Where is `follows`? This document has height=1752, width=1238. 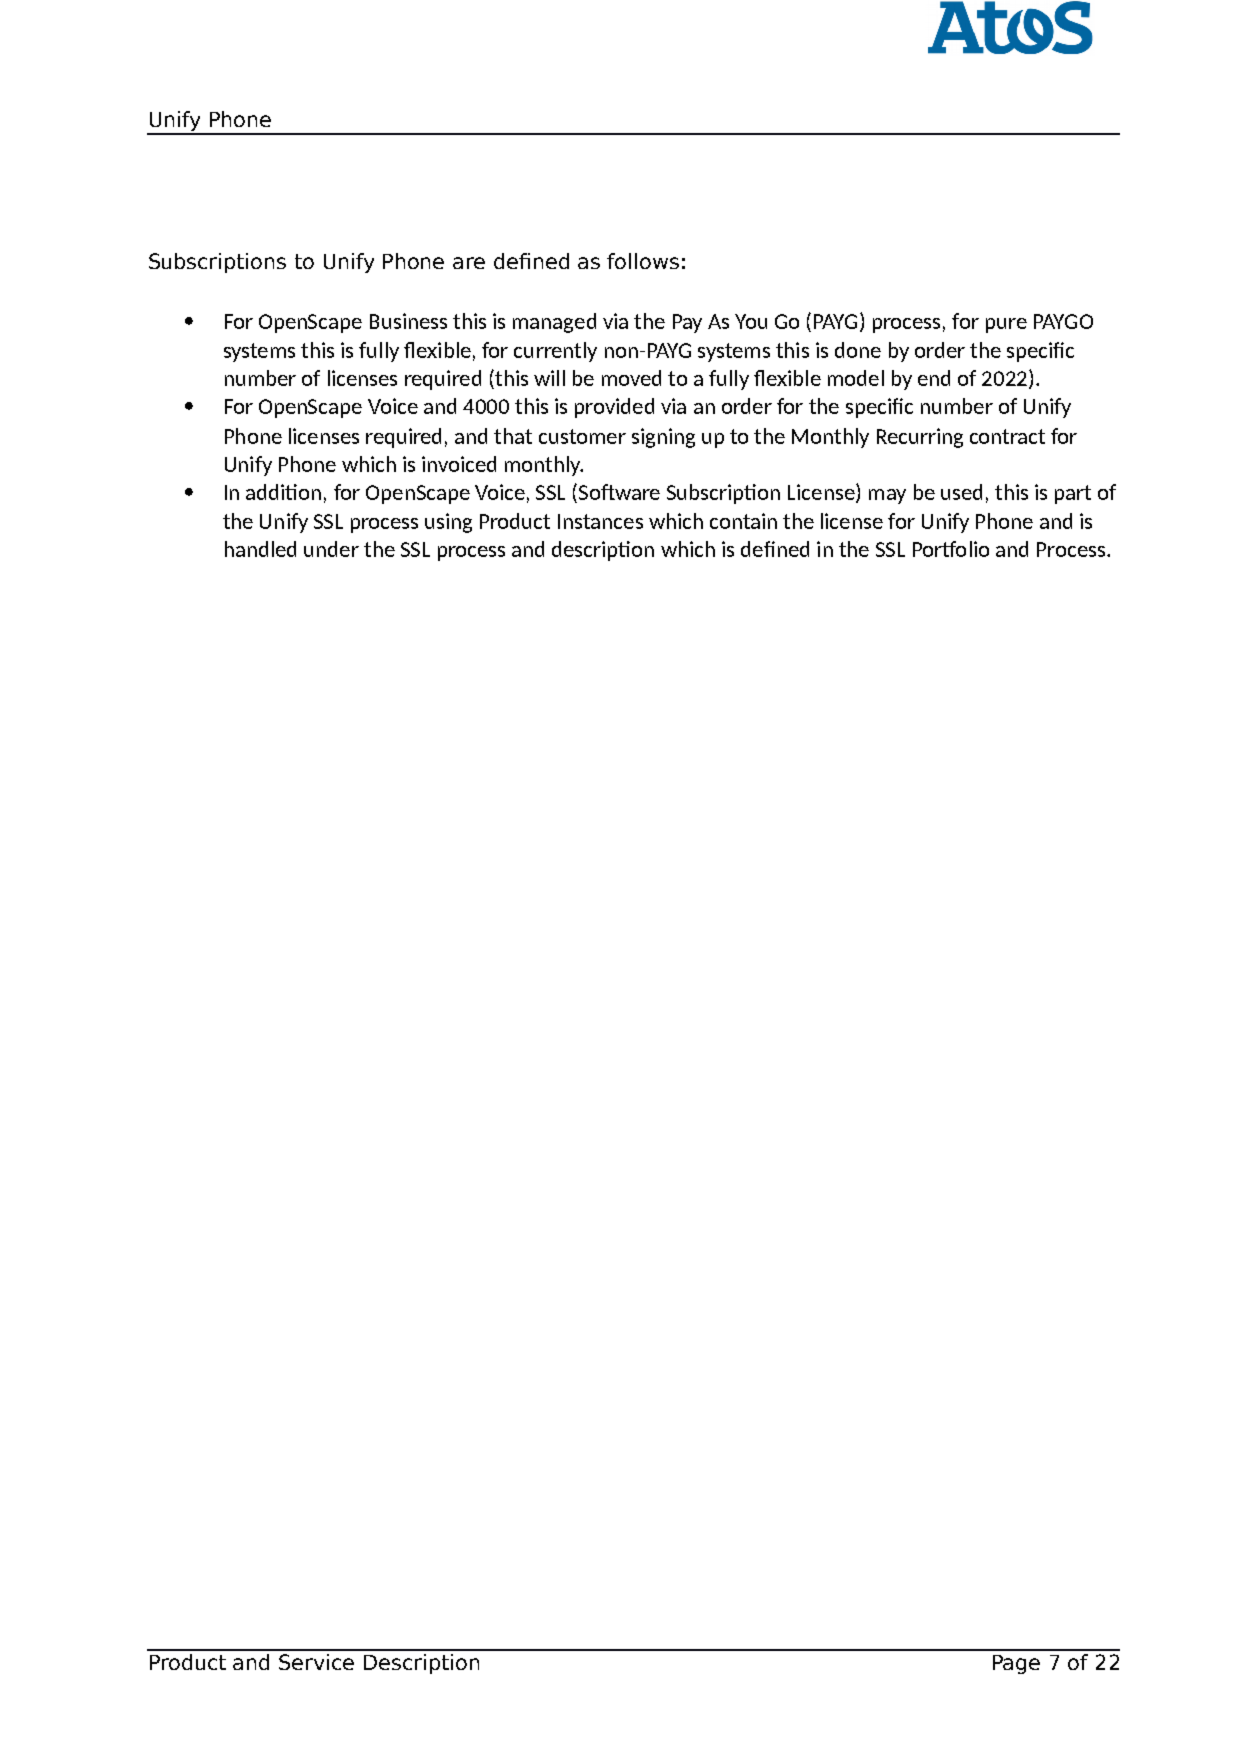
follows is located at coordinates (643, 261).
